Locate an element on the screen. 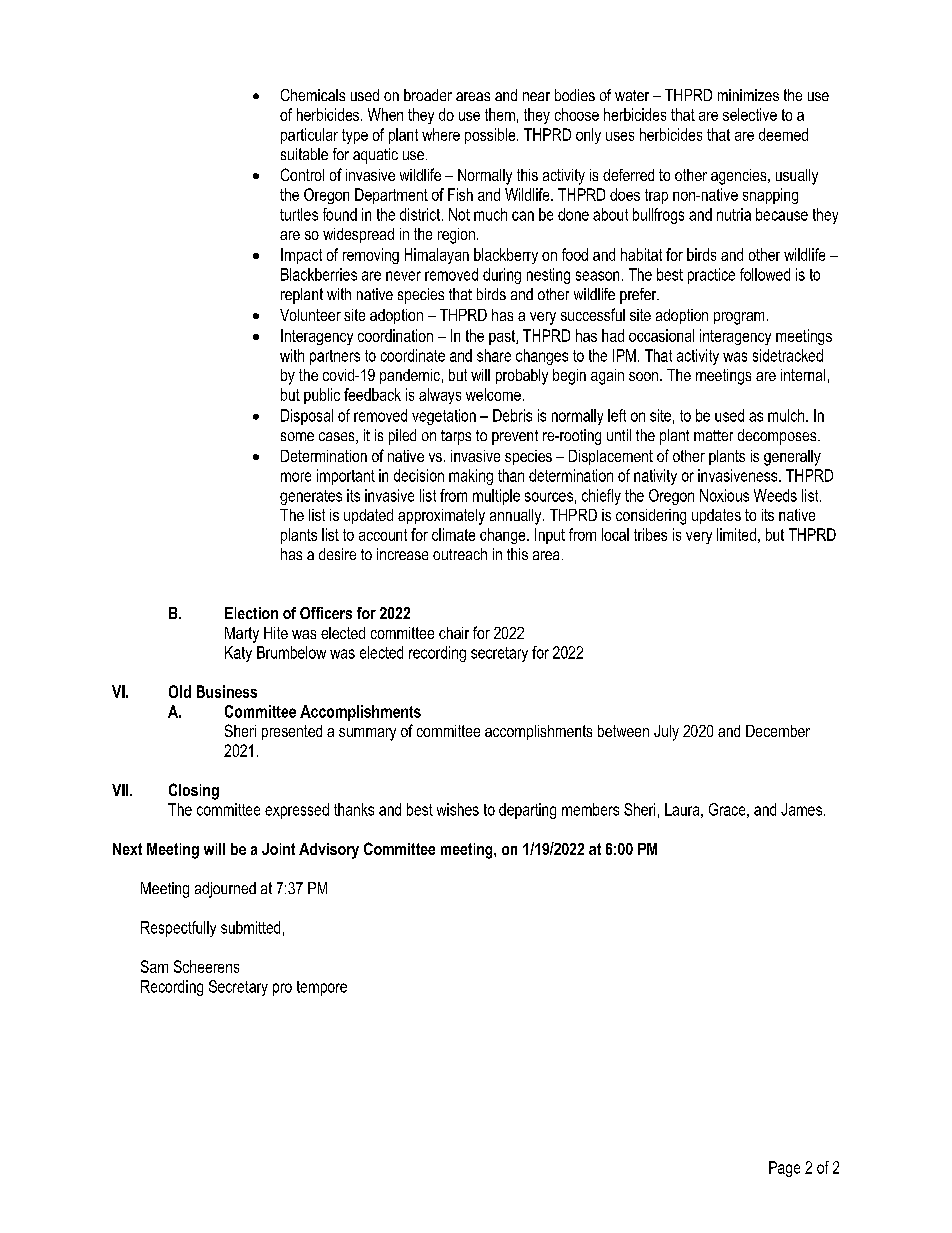 The image size is (952, 1233). James is located at coordinates (801, 809).
